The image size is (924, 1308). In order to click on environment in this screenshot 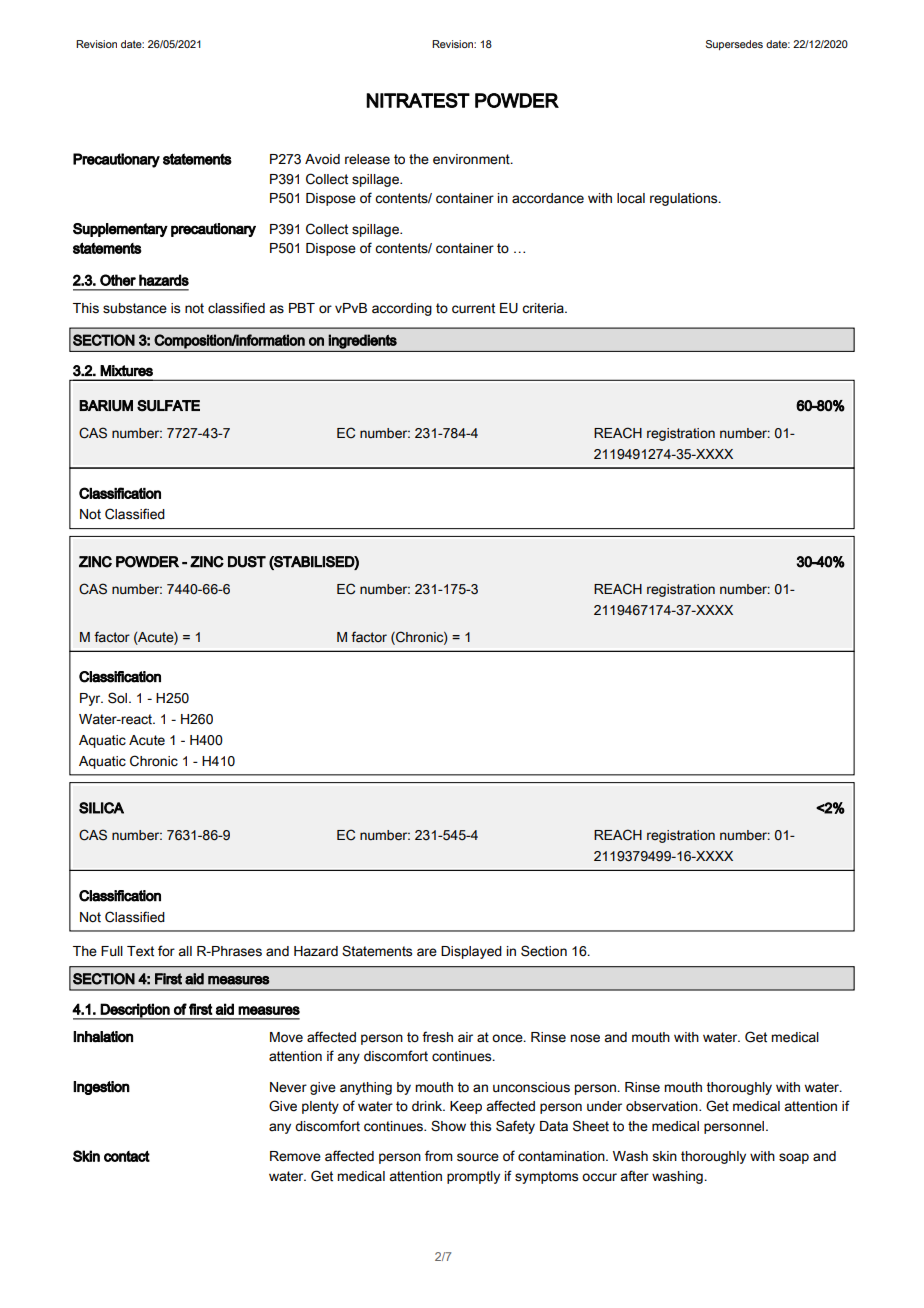, I will do `click(472, 159)`.
